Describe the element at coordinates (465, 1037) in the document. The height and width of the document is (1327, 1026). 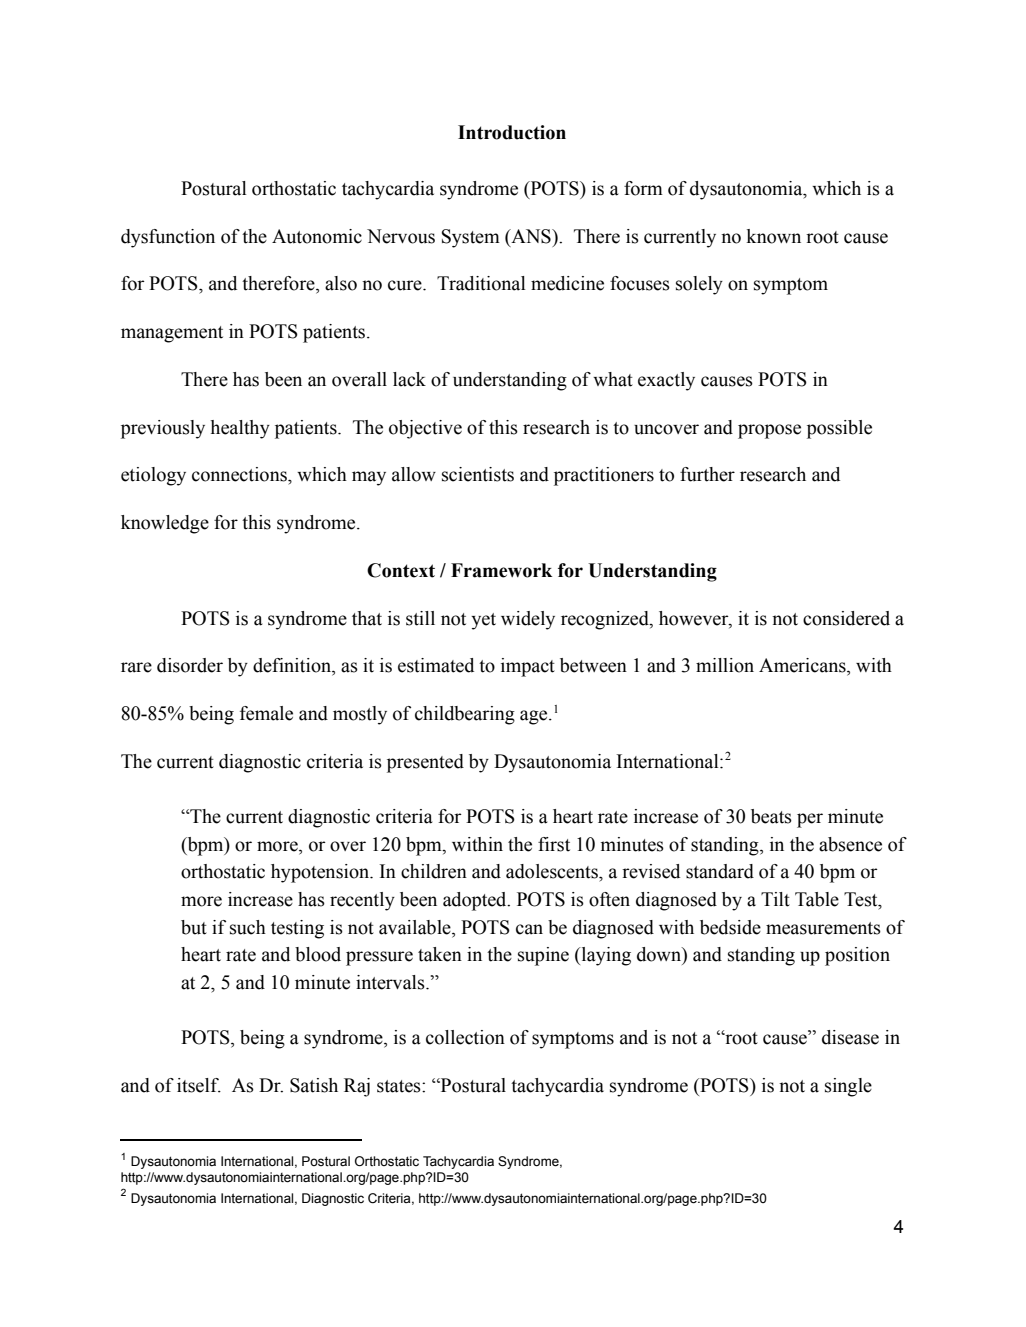
I see `collection` at that location.
